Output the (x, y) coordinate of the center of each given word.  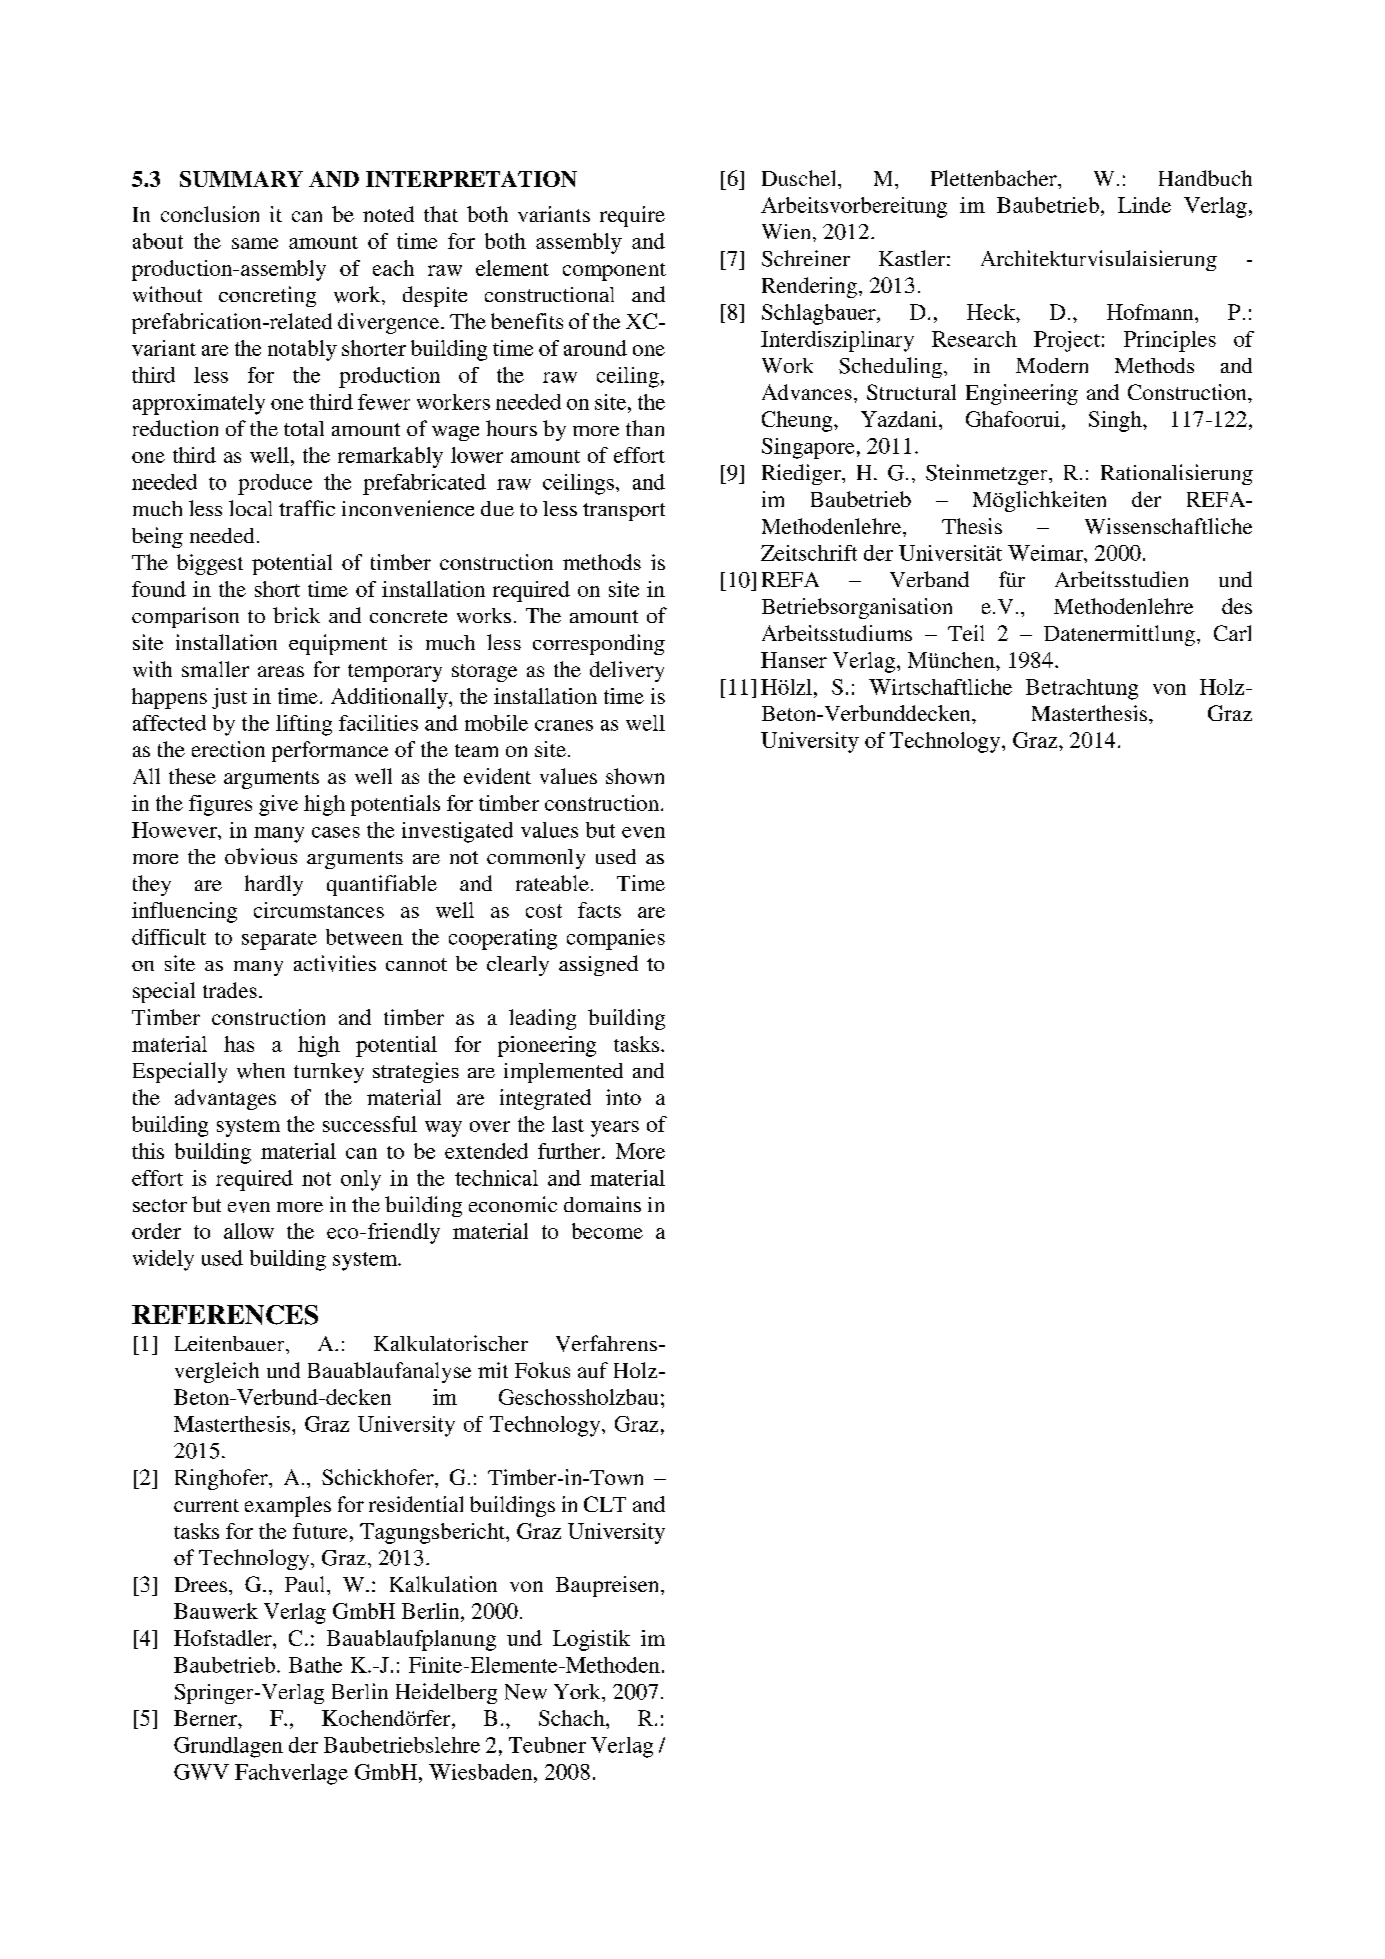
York (578, 1691)
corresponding (599, 644)
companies (616, 939)
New (526, 1692)
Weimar (1046, 553)
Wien (786, 231)
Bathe (315, 1665)
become (607, 1231)
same (255, 243)
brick (296, 615)
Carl (1232, 633)
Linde (1144, 205)
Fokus (542, 1370)
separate (279, 941)
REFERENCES (225, 1315)
